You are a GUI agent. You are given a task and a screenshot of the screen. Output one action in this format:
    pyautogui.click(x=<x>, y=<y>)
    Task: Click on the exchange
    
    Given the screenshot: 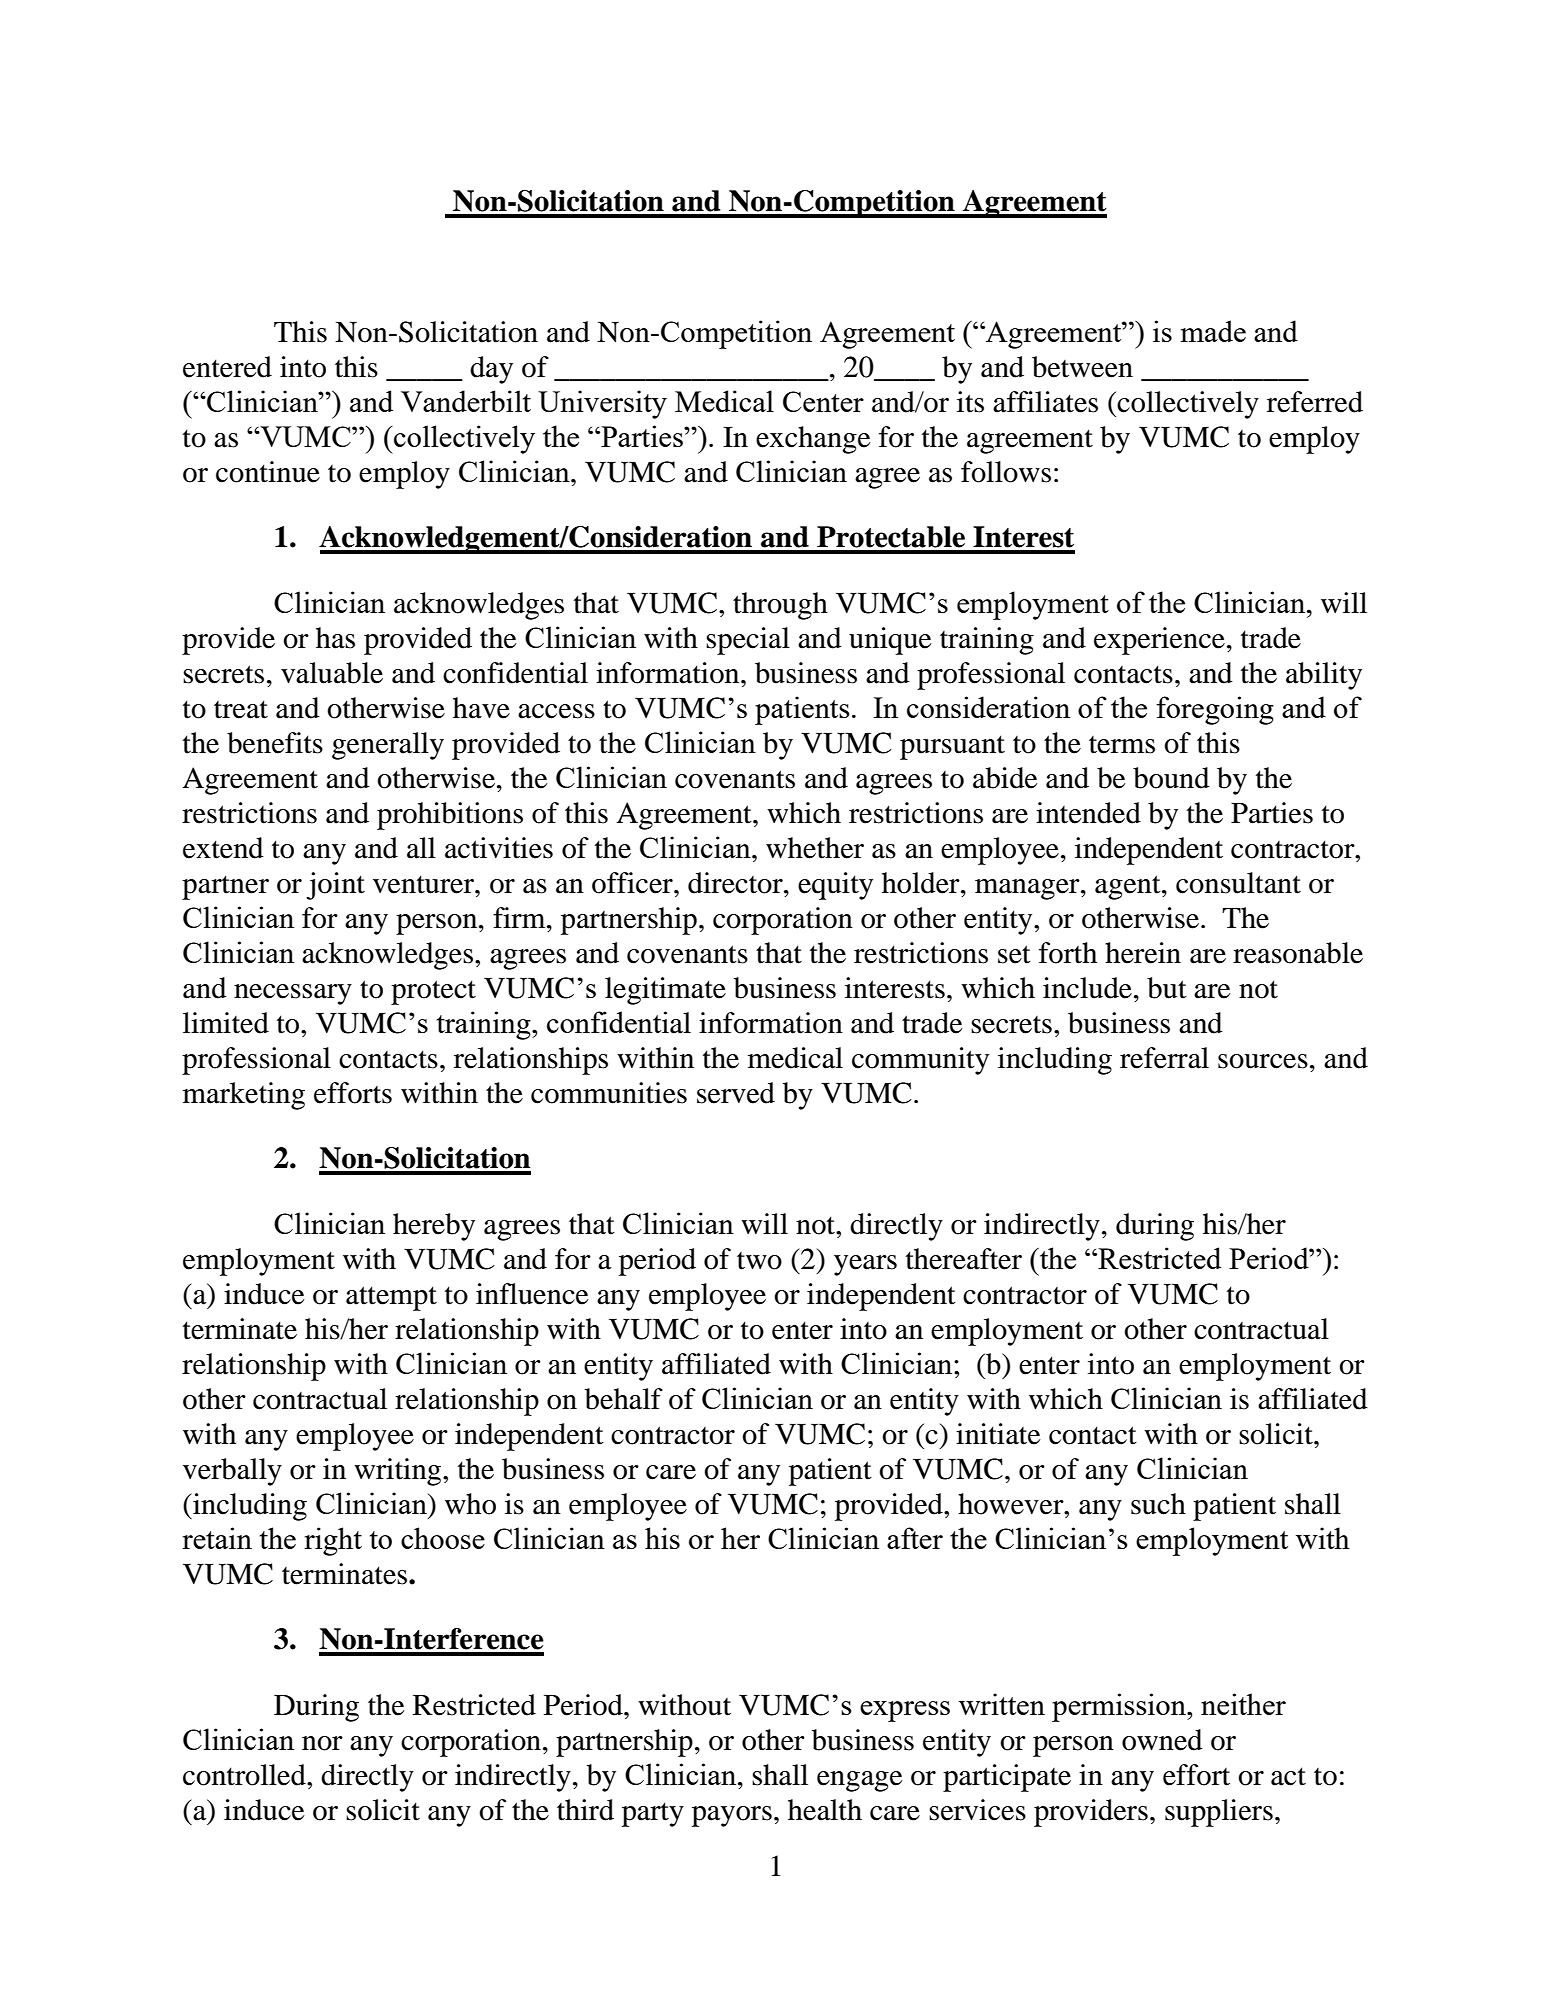 What is the action you would take?
    pyautogui.click(x=813, y=440)
